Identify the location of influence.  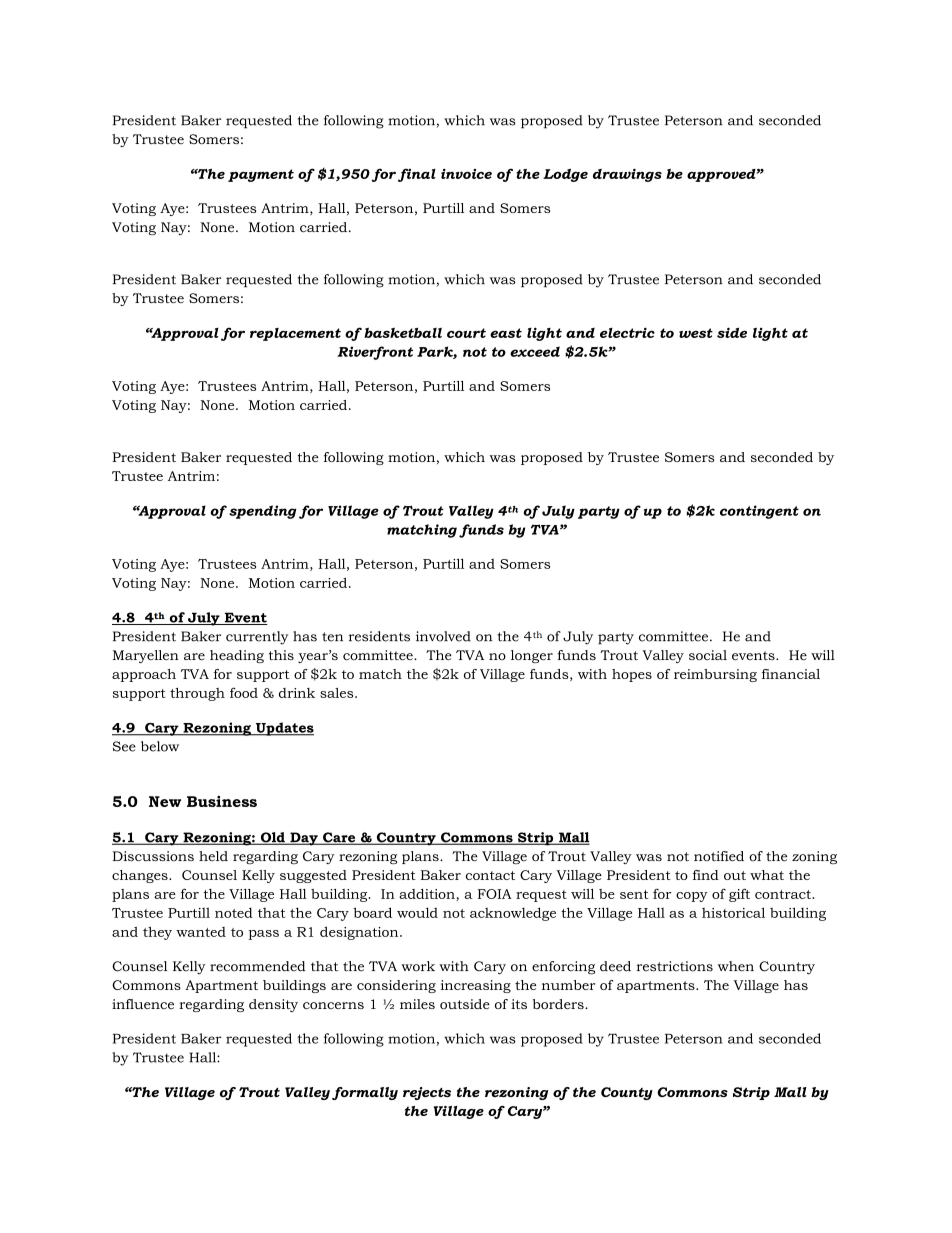
(143, 1004).
